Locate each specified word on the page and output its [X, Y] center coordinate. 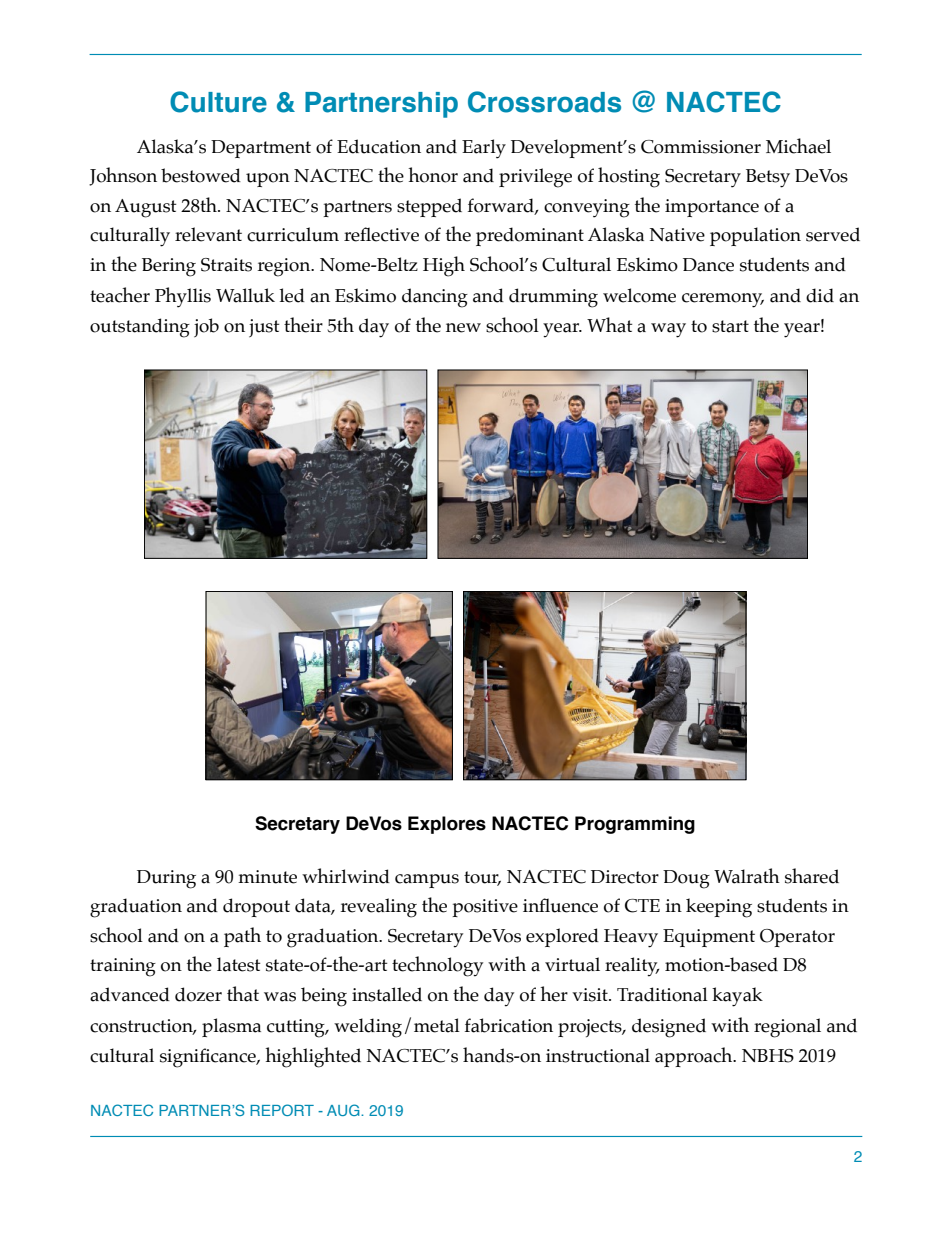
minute [267, 877]
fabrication [509, 1025]
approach [695, 1057]
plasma [231, 1027]
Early [484, 149]
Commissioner [701, 147]
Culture [218, 102]
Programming [635, 825]
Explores [447, 825]
